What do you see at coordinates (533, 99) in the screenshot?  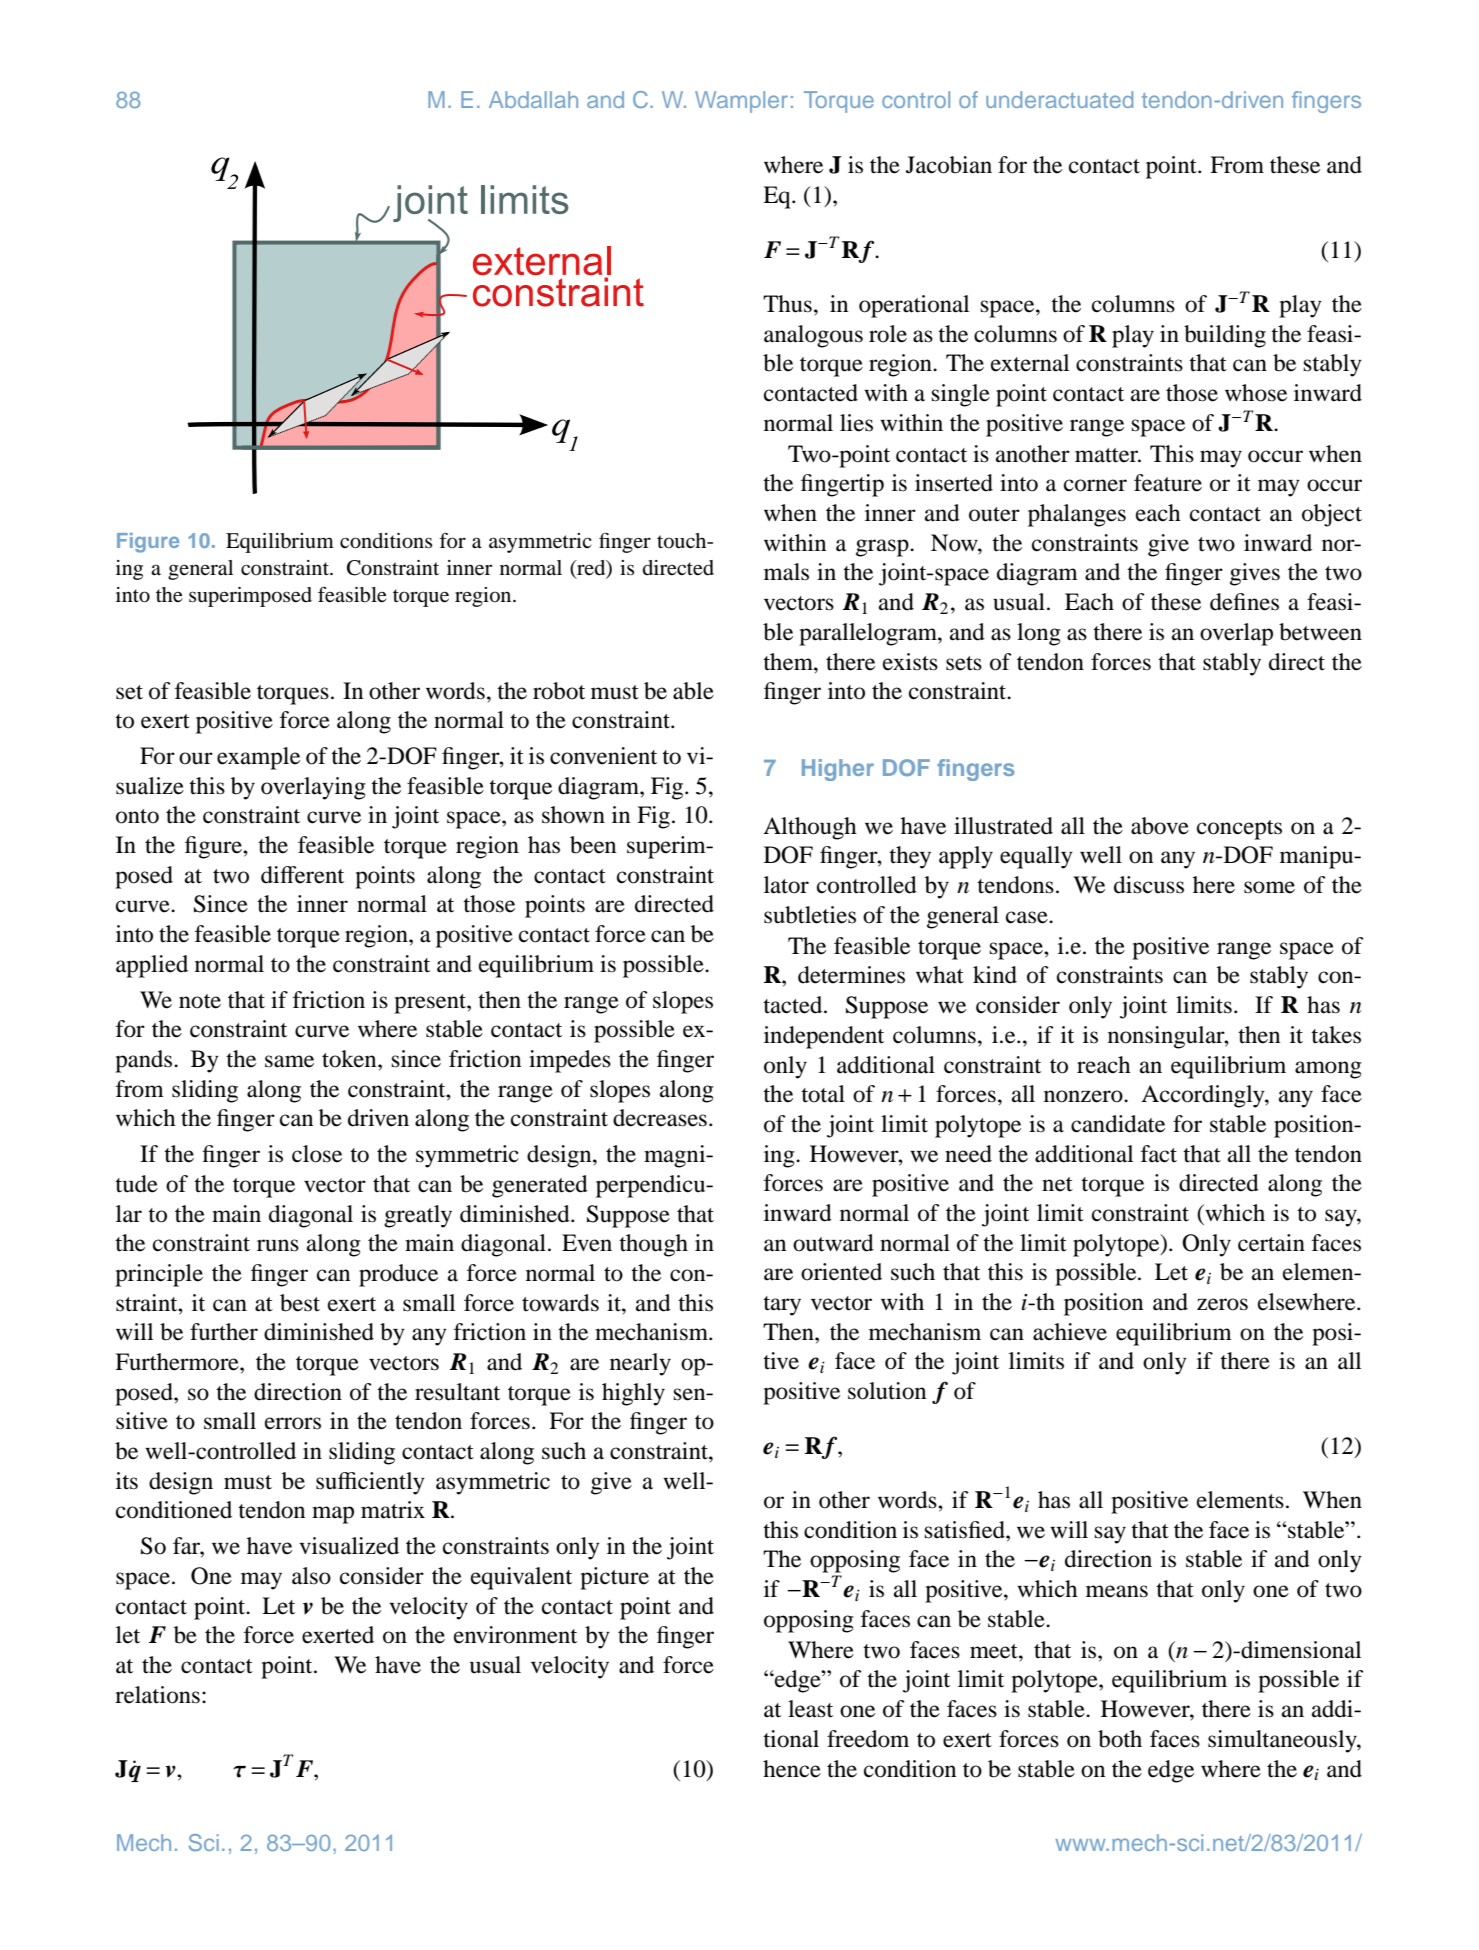 I see `Abdallah` at bounding box center [533, 99].
